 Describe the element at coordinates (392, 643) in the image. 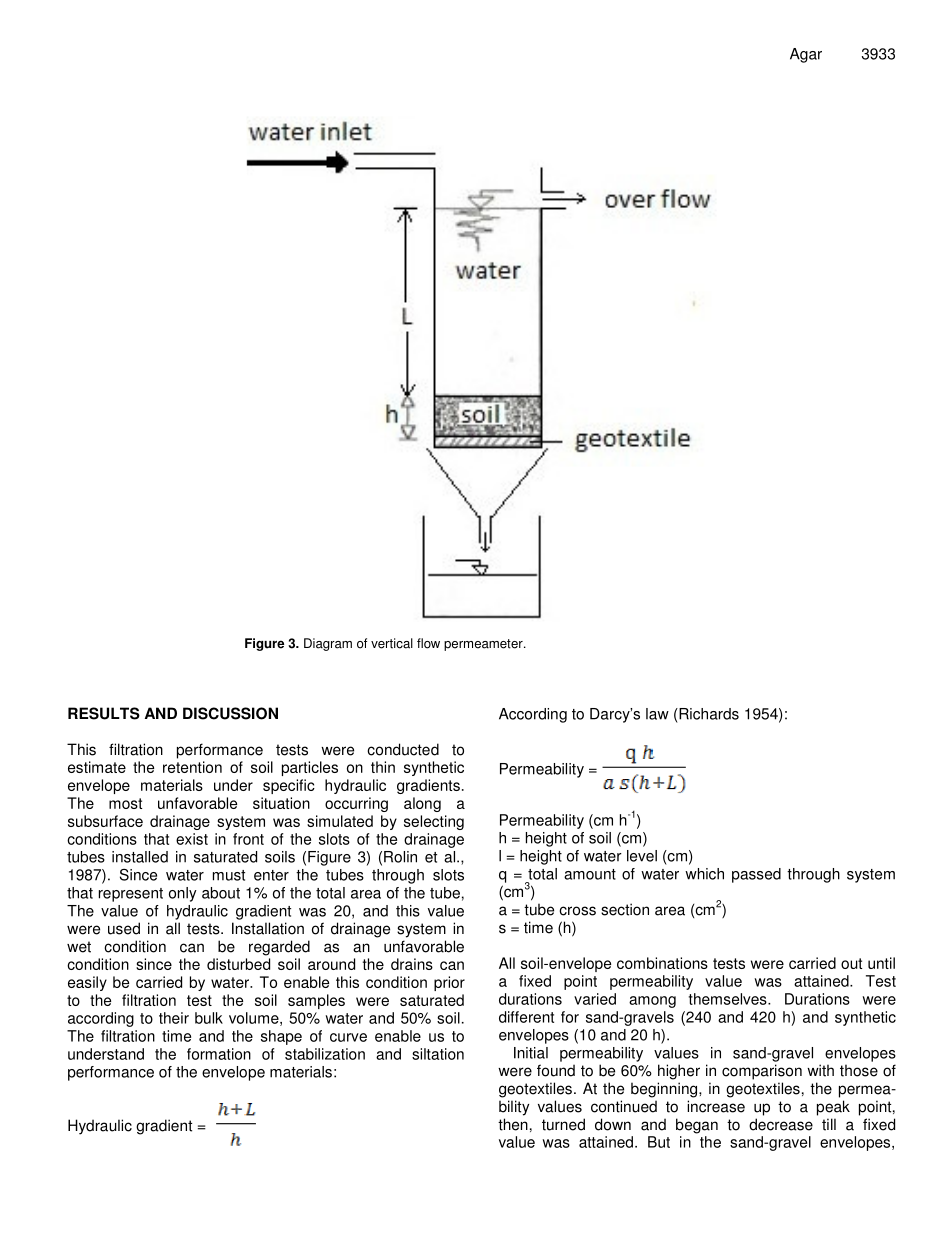

I see `vertical` at that location.
